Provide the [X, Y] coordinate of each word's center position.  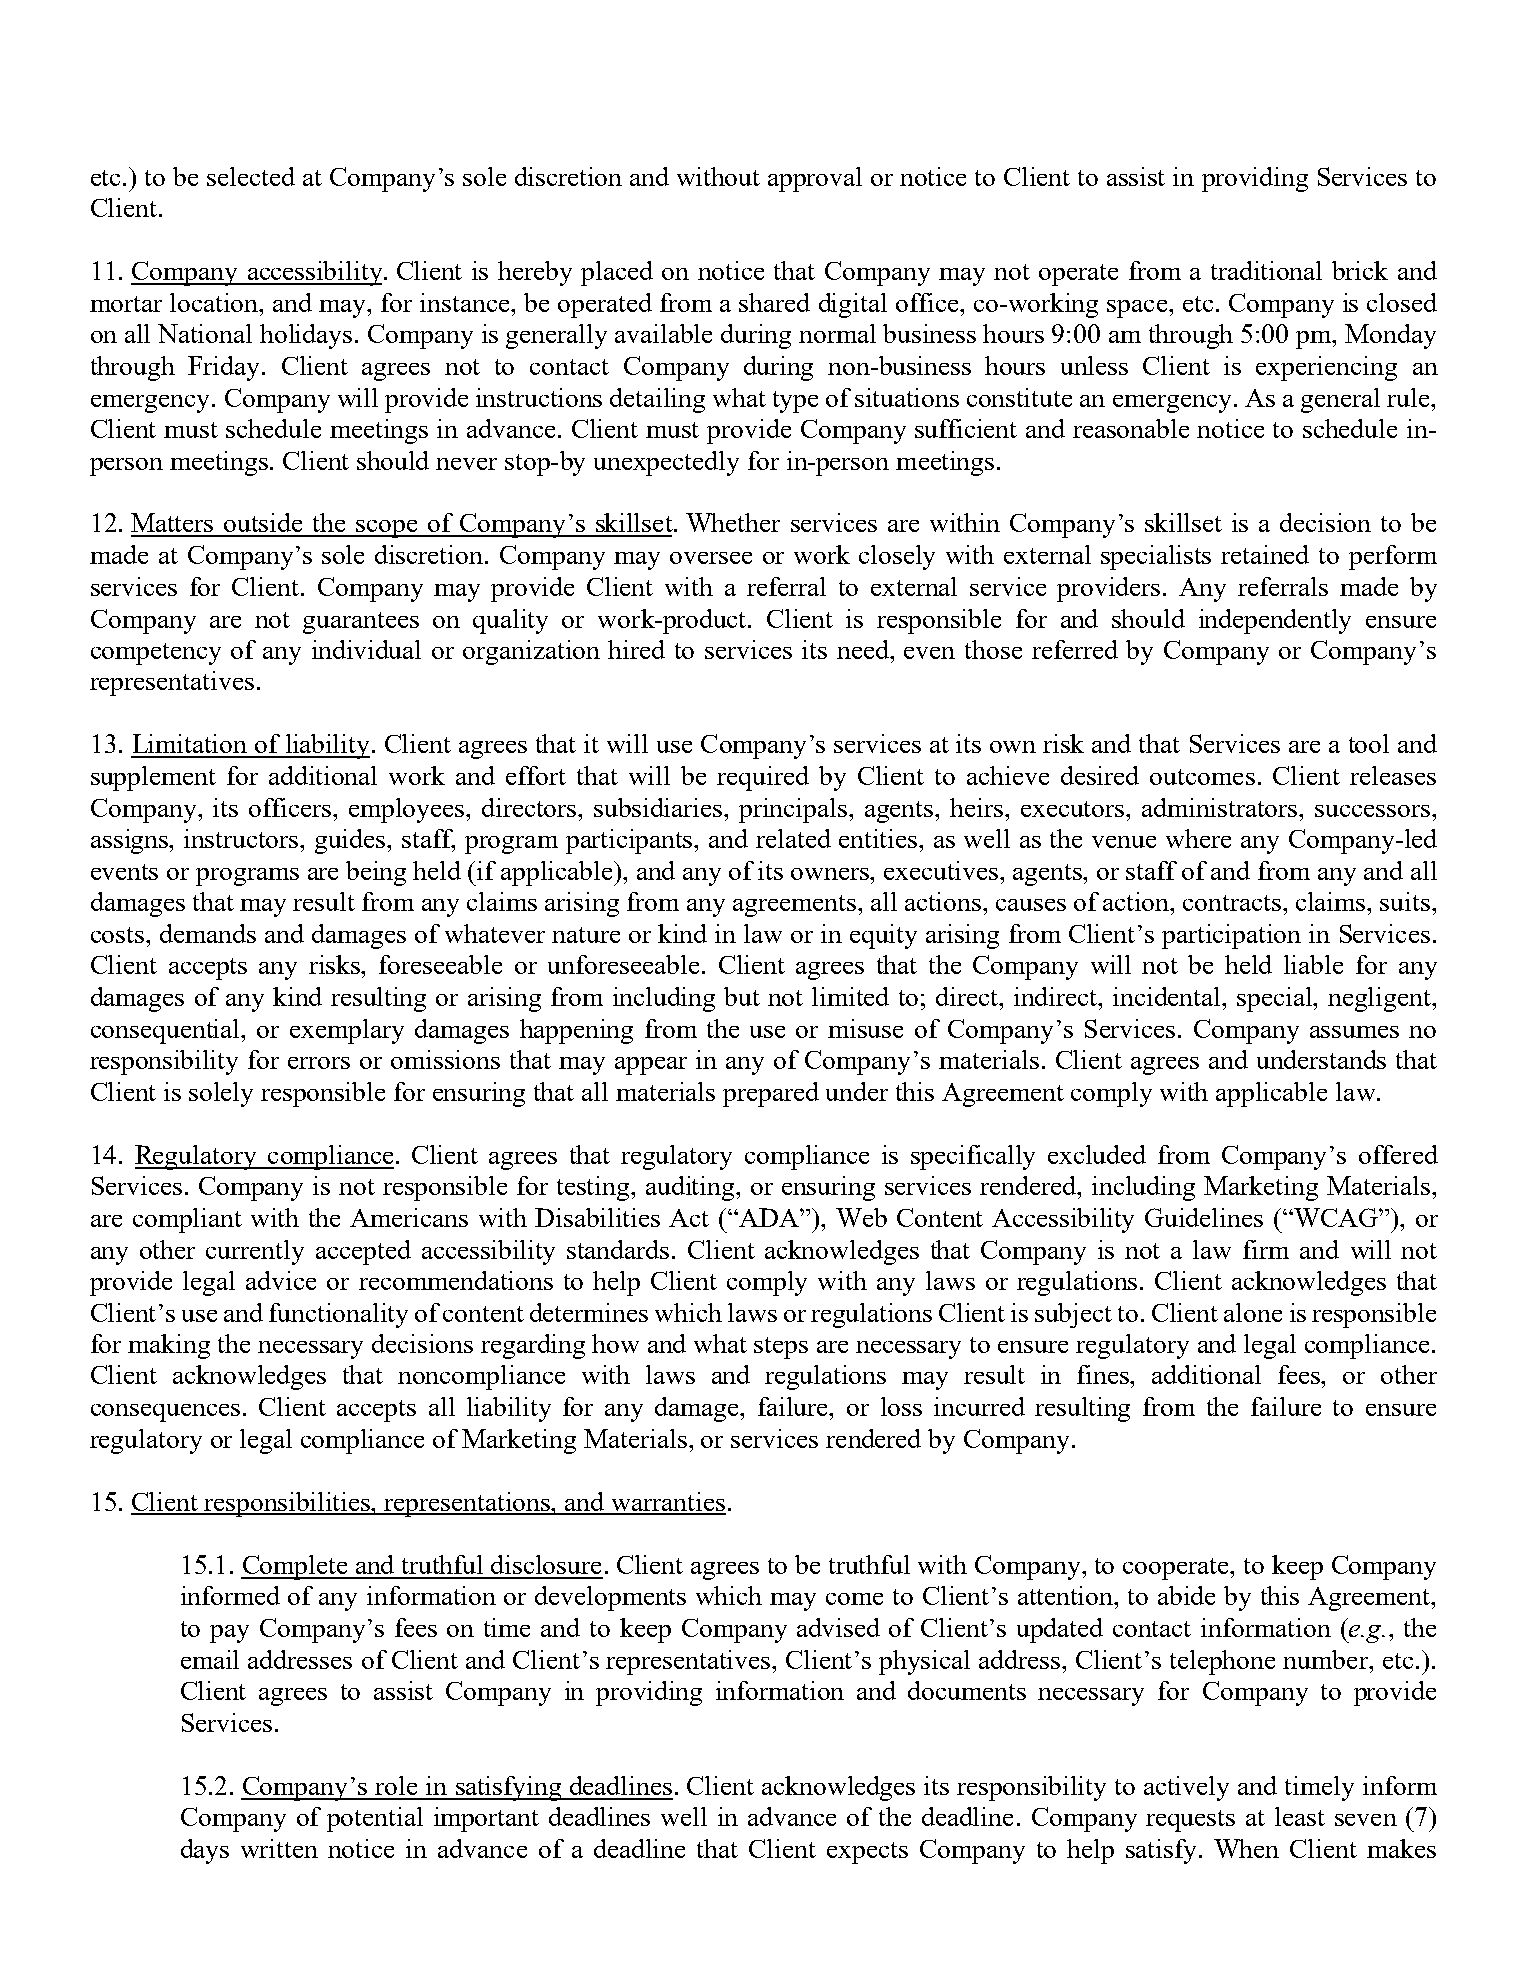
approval [815, 179]
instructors [242, 838]
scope [386, 529]
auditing [691, 1188]
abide [1186, 1595]
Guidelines [1204, 1217]
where [1198, 838]
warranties [667, 1503]
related [793, 838]
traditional [1266, 270]
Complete [295, 1567]
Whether [733, 522]
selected [251, 176]
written [279, 1848]
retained [1265, 554]
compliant [187, 1220]
